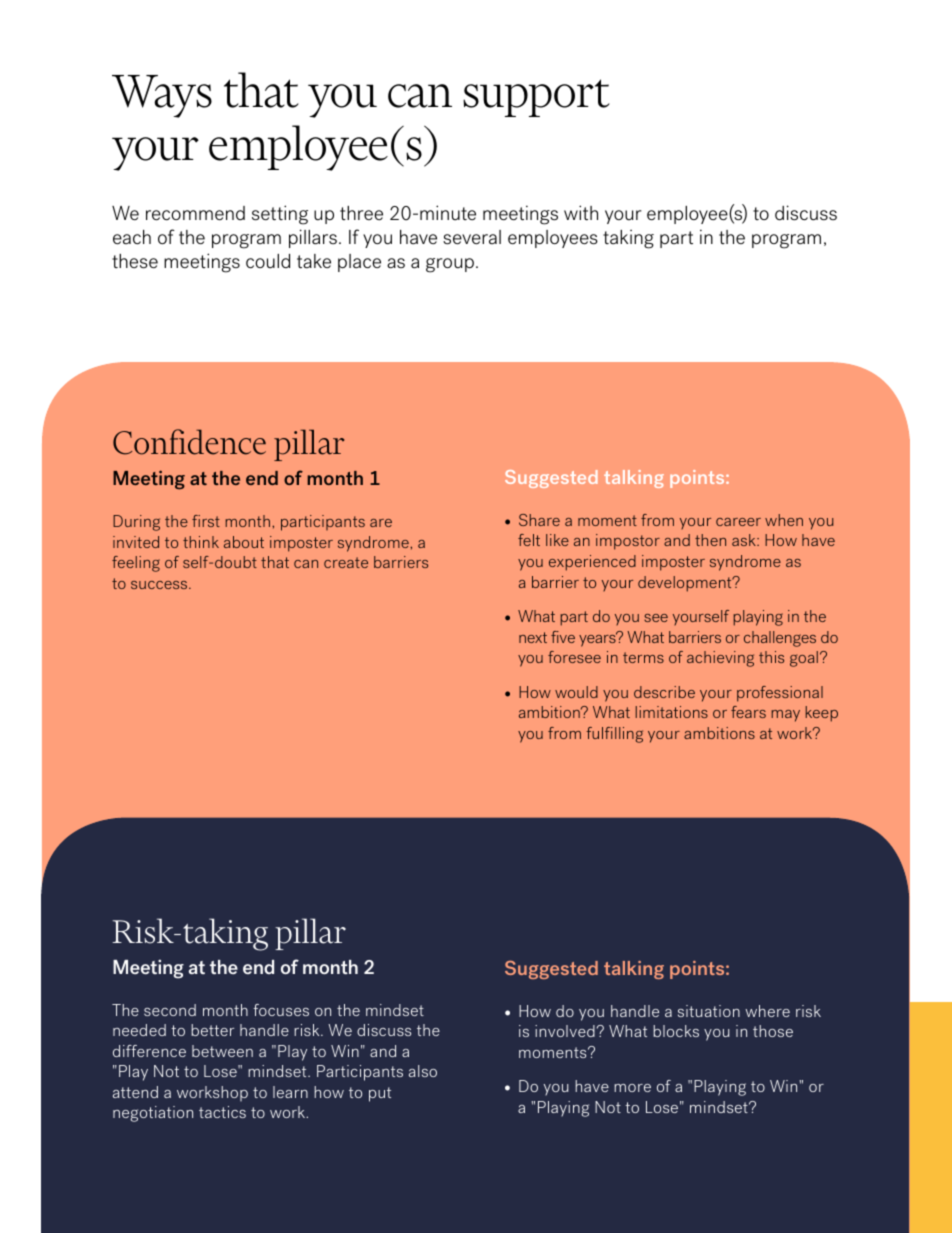 This image has height=1233, width=952. I want to click on next, so click(533, 637).
